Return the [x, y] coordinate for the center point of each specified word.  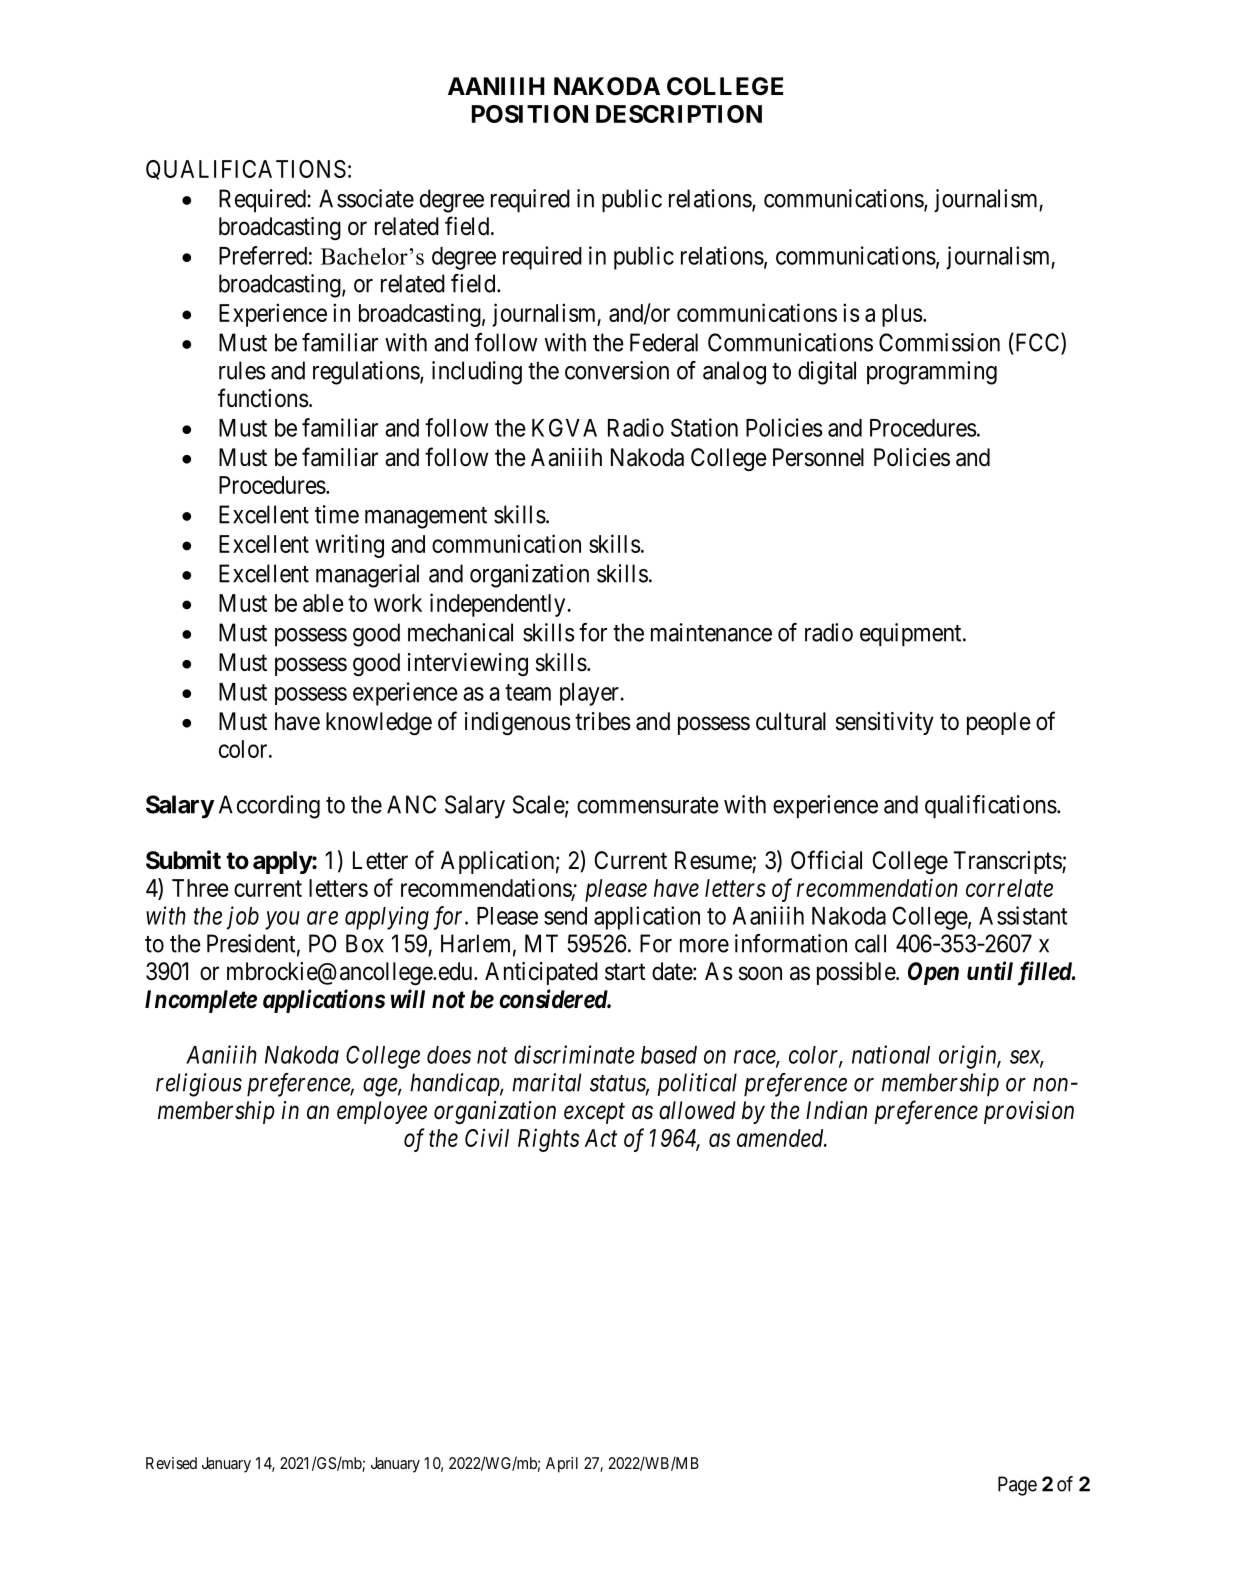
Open [933, 973]
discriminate [574, 1054]
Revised [171, 1463]
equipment [912, 634]
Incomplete [201, 1001]
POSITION [530, 114]
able [323, 603]
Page [1017, 1486]
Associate [366, 198]
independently [499, 605]
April [562, 1465]
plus [902, 315]
